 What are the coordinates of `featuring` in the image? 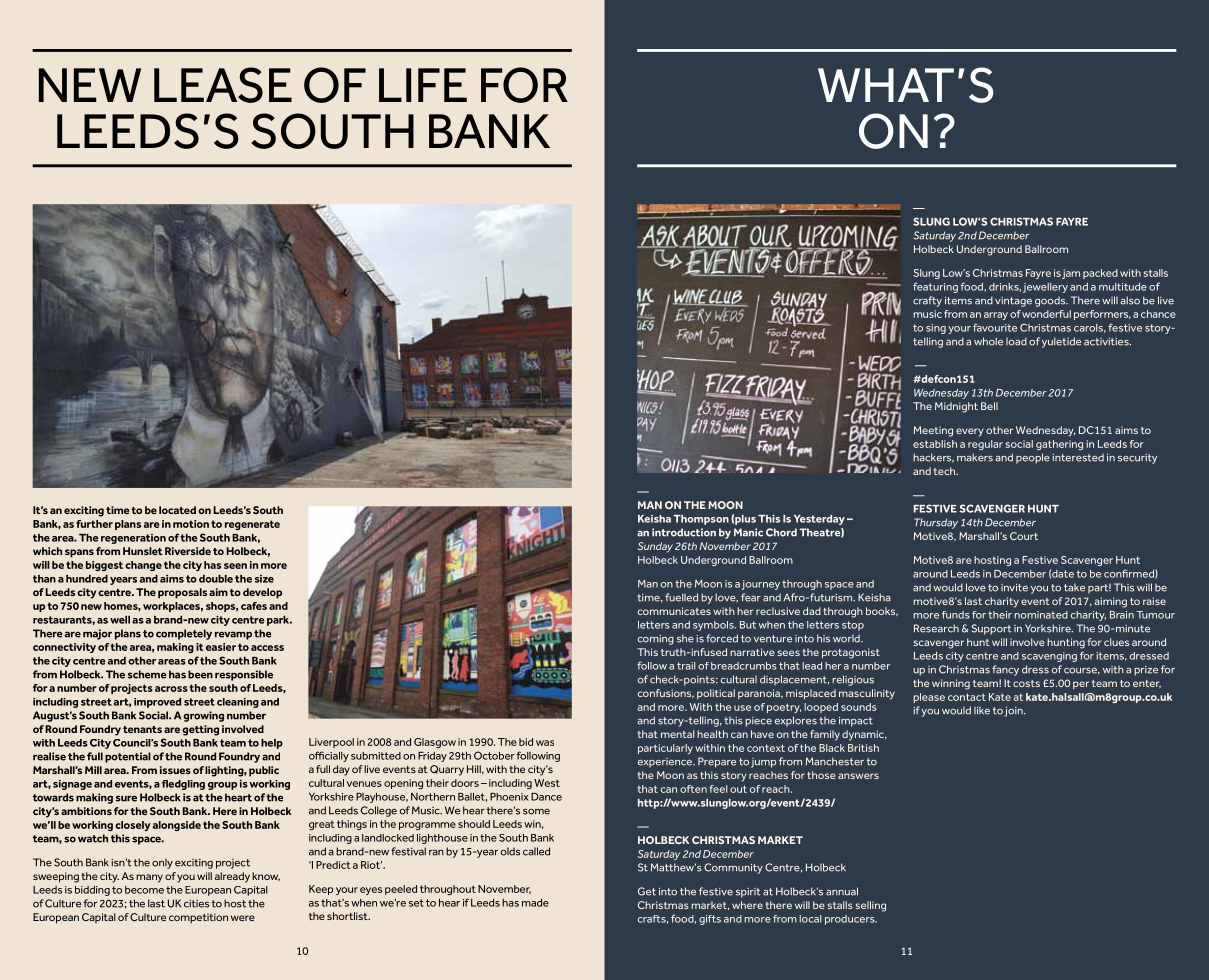 It's located at (935, 287).
